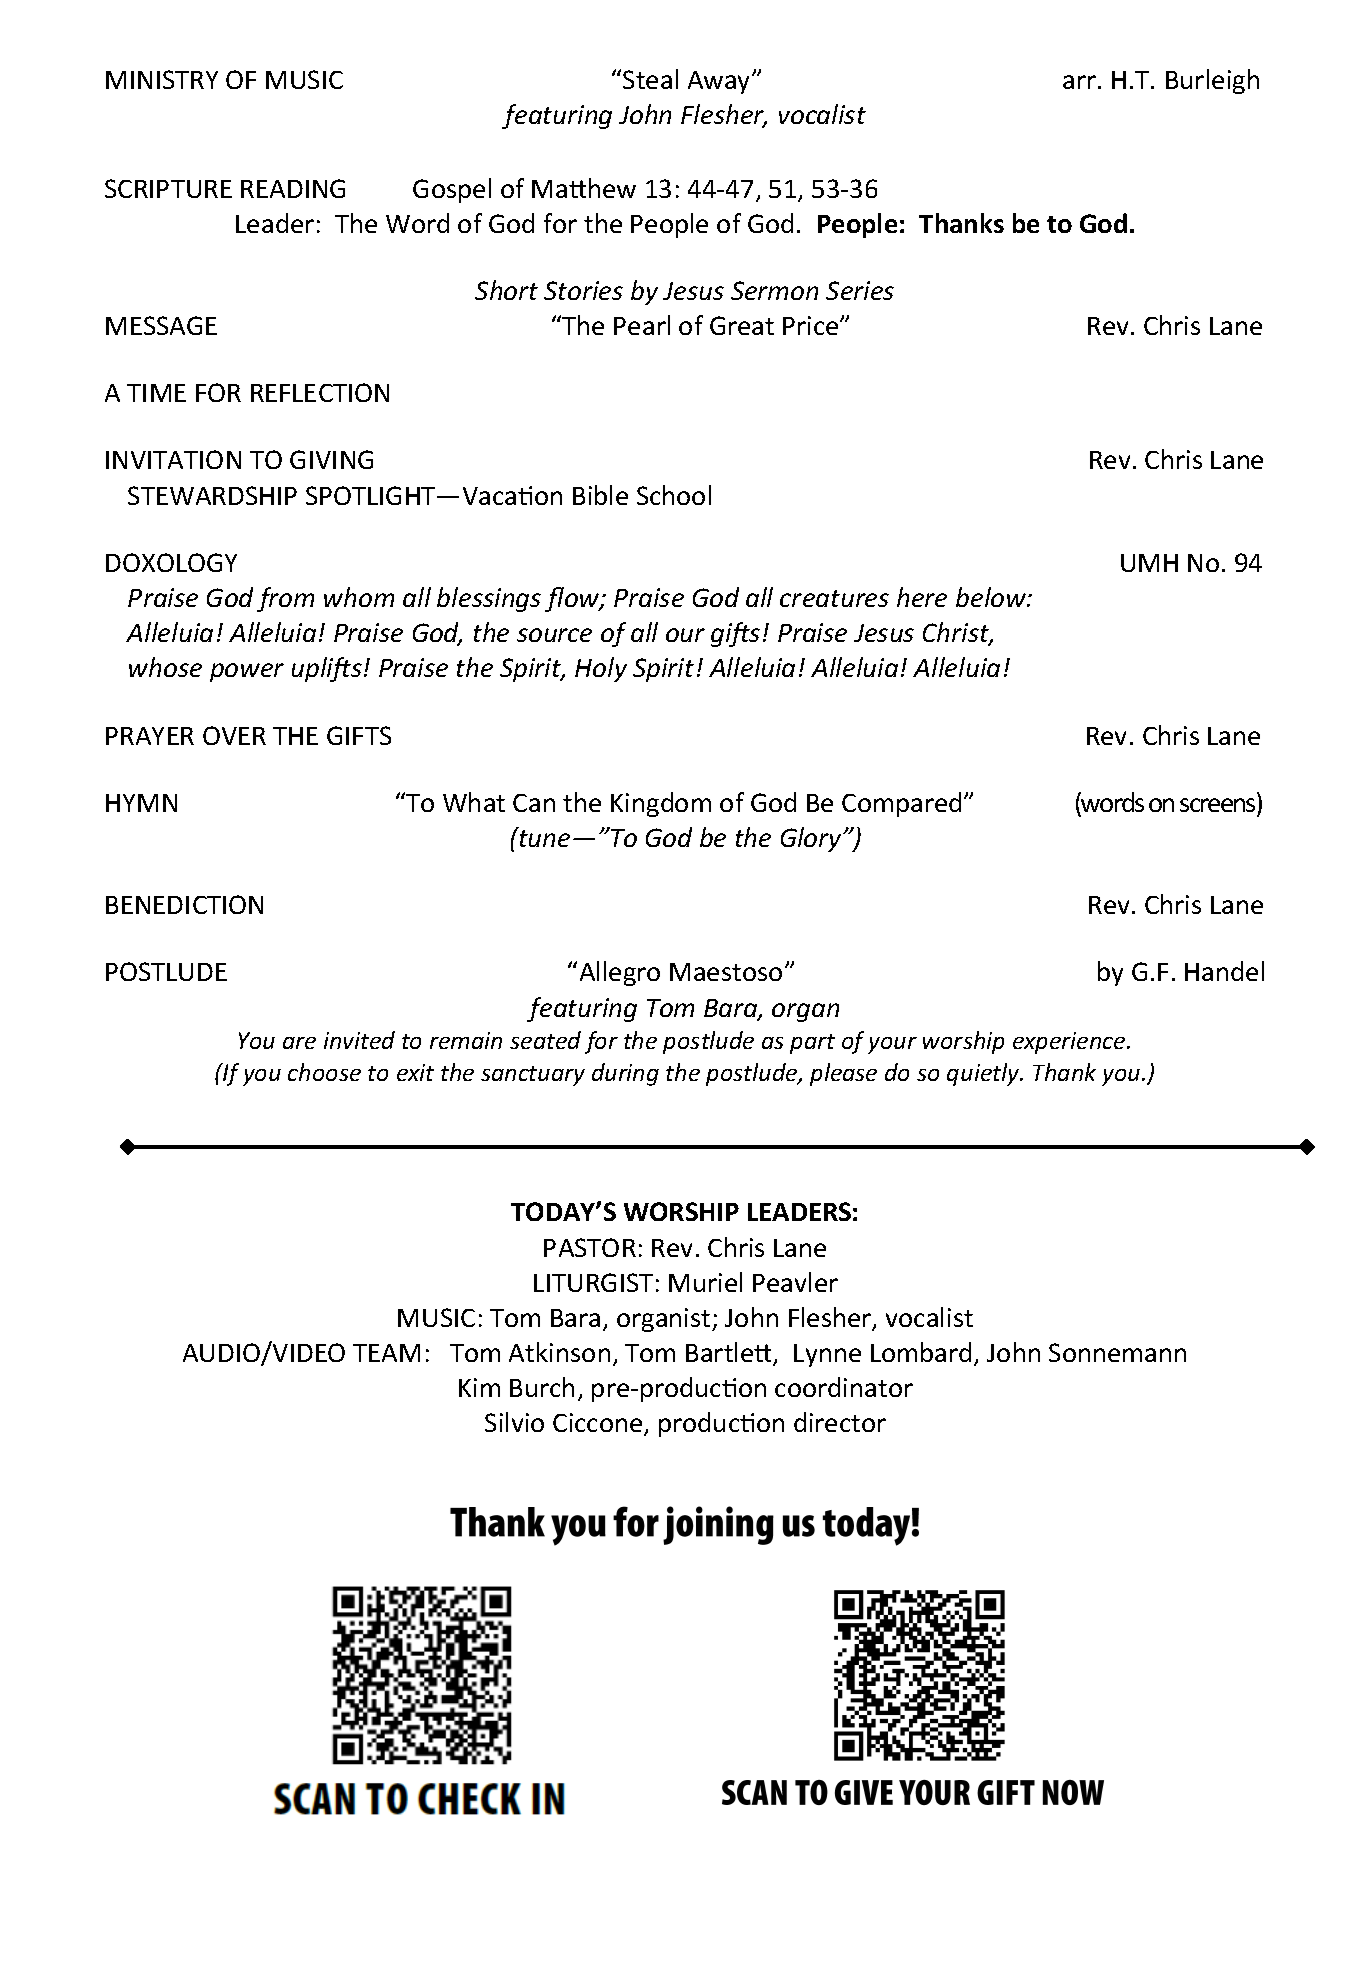 Image resolution: width=1368 pixels, height=1981 pixels. I want to click on TEAM, so click(386, 1353).
